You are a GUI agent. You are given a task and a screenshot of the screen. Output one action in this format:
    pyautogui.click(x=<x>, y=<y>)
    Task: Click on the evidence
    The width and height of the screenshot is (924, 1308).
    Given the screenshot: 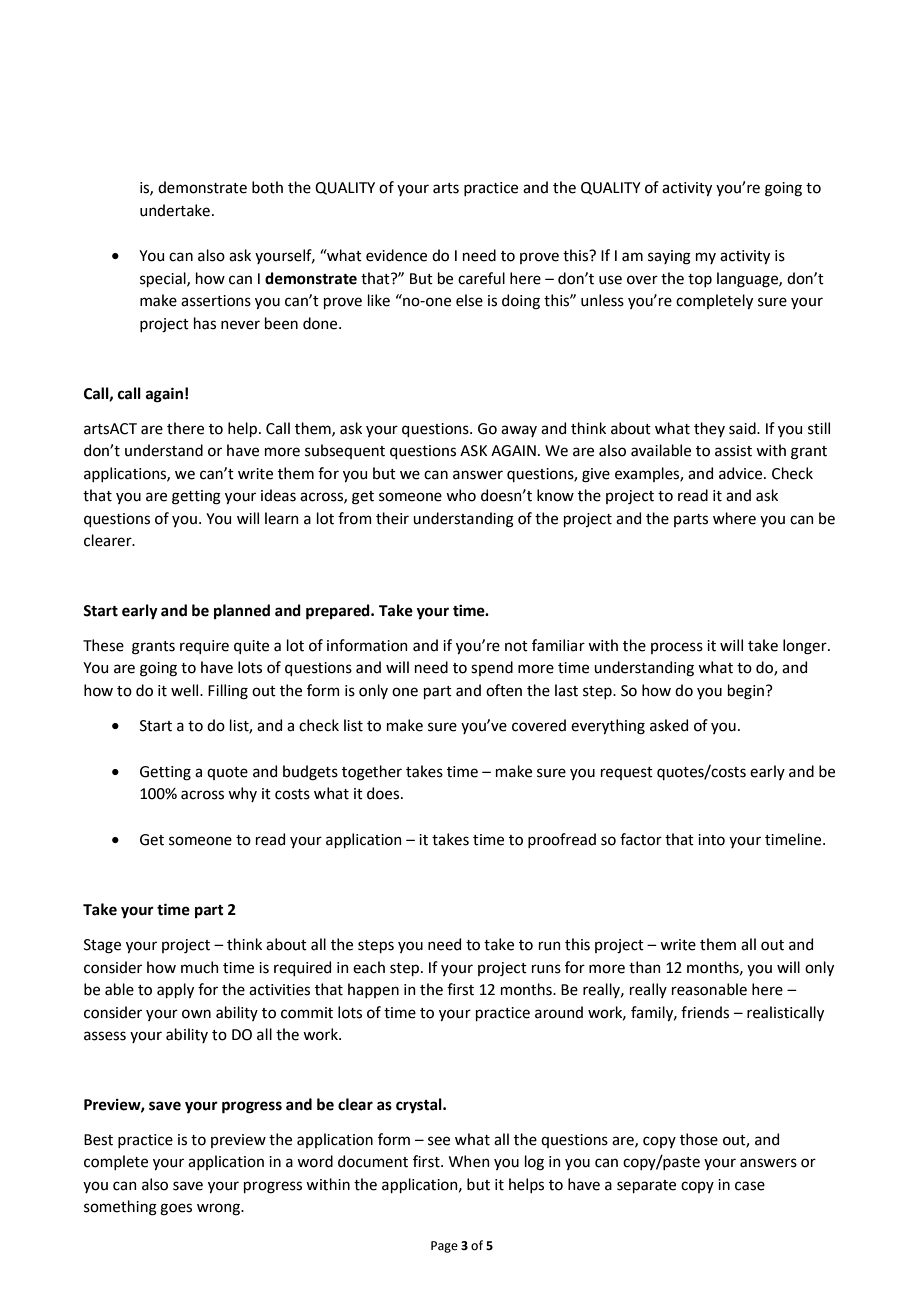 What is the action you would take?
    pyautogui.click(x=396, y=255)
